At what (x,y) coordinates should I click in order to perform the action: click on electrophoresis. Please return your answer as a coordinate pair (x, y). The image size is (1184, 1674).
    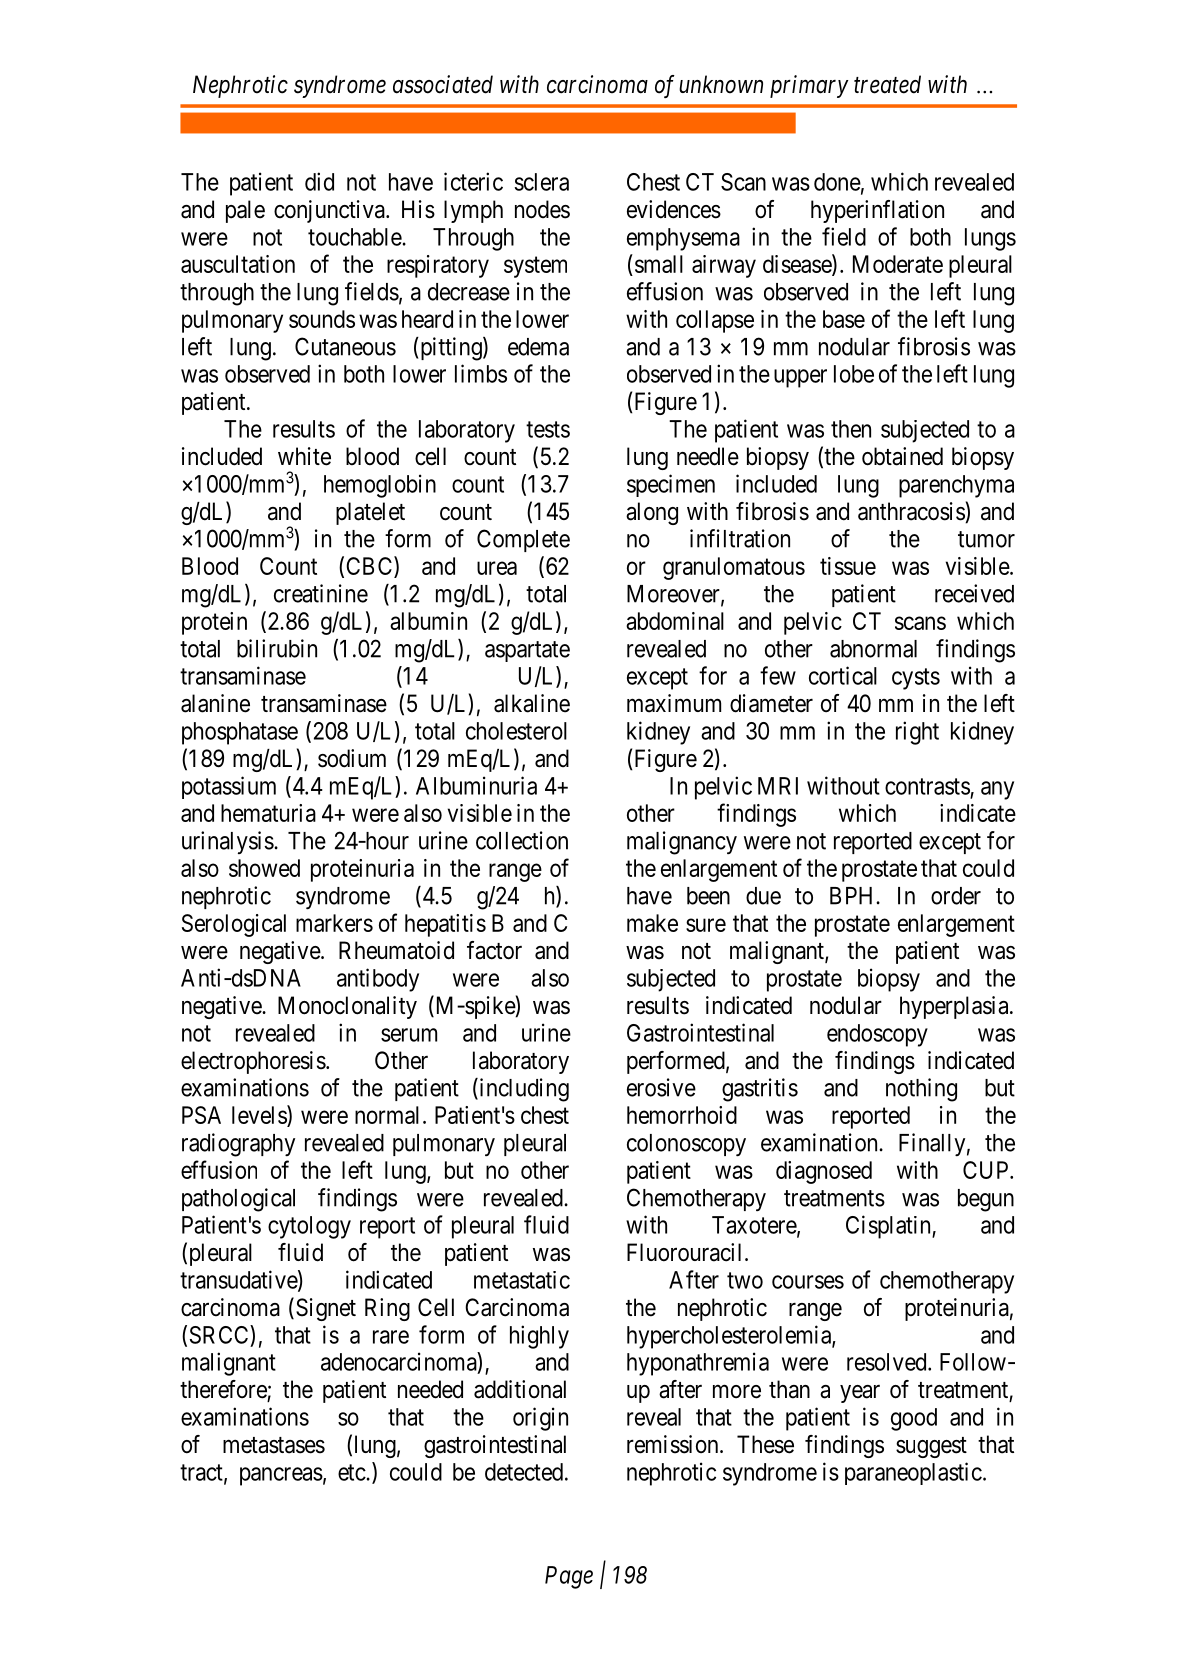
    Looking at the image, I should click on (253, 1062).
